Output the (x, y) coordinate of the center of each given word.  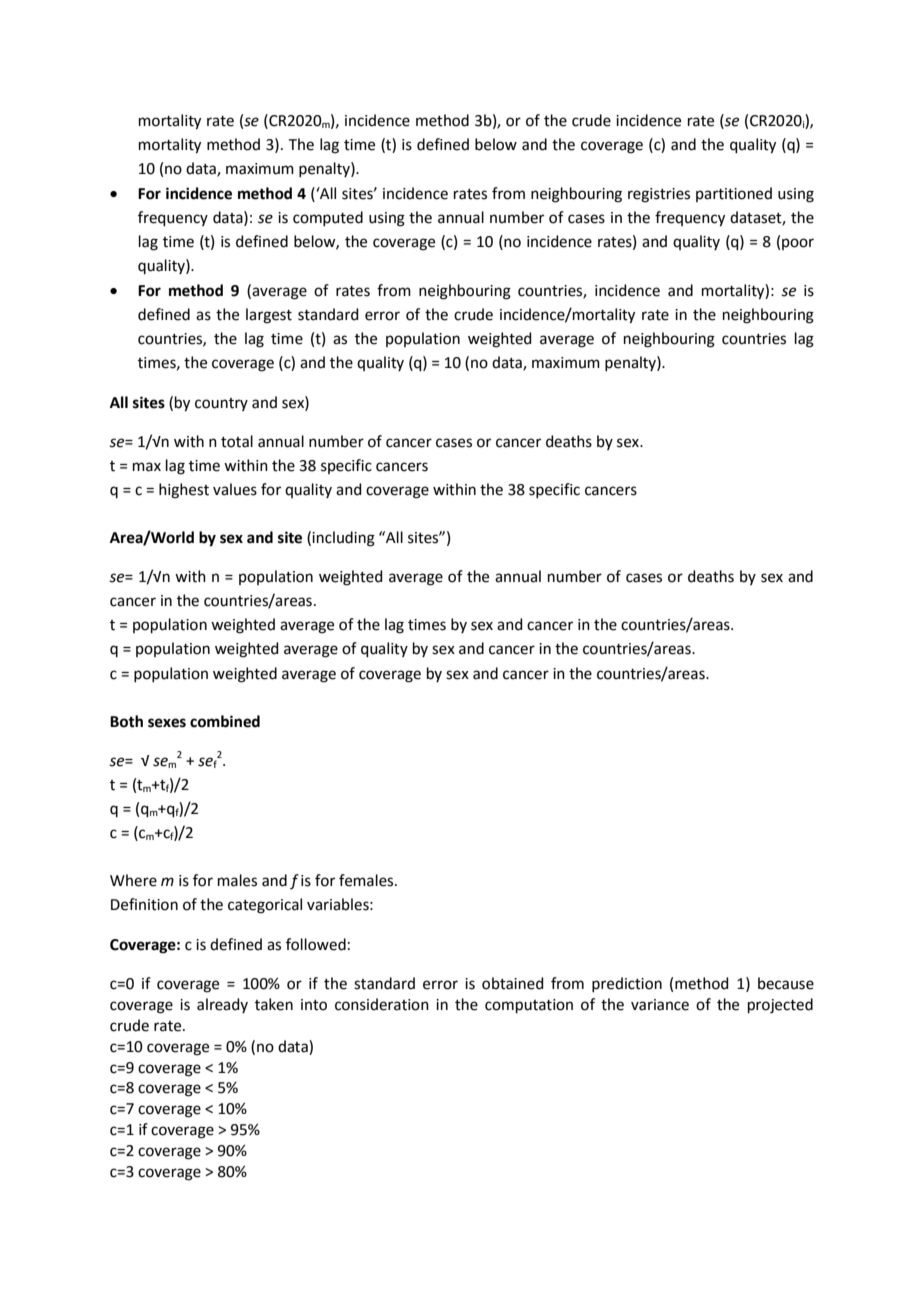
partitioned (734, 194)
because (786, 983)
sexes (167, 723)
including (343, 539)
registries (659, 195)
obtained (513, 983)
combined (225, 721)
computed (328, 218)
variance (660, 1005)
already (222, 1005)
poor (798, 244)
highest (184, 491)
